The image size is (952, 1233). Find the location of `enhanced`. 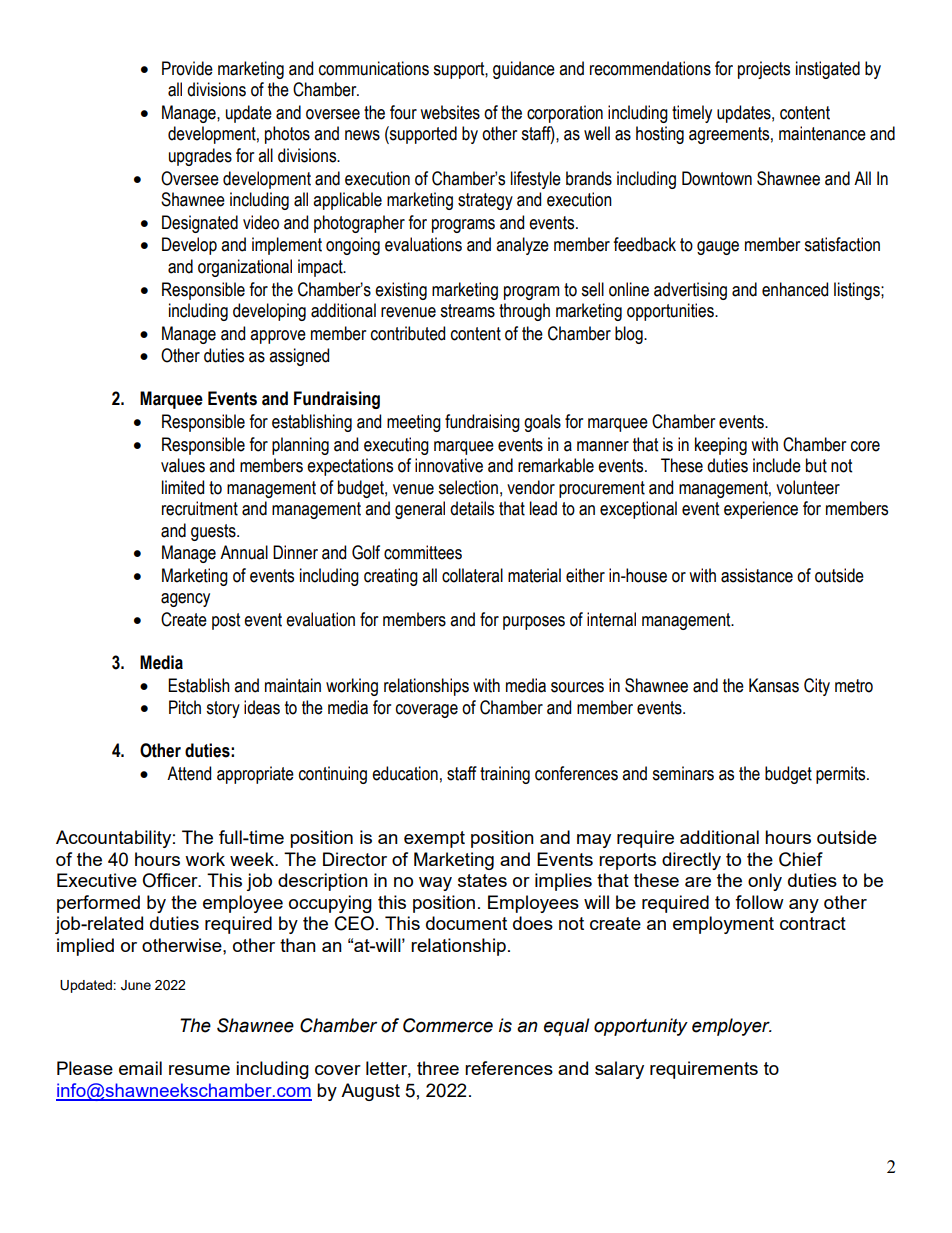

enhanced is located at coordinates (795, 289).
